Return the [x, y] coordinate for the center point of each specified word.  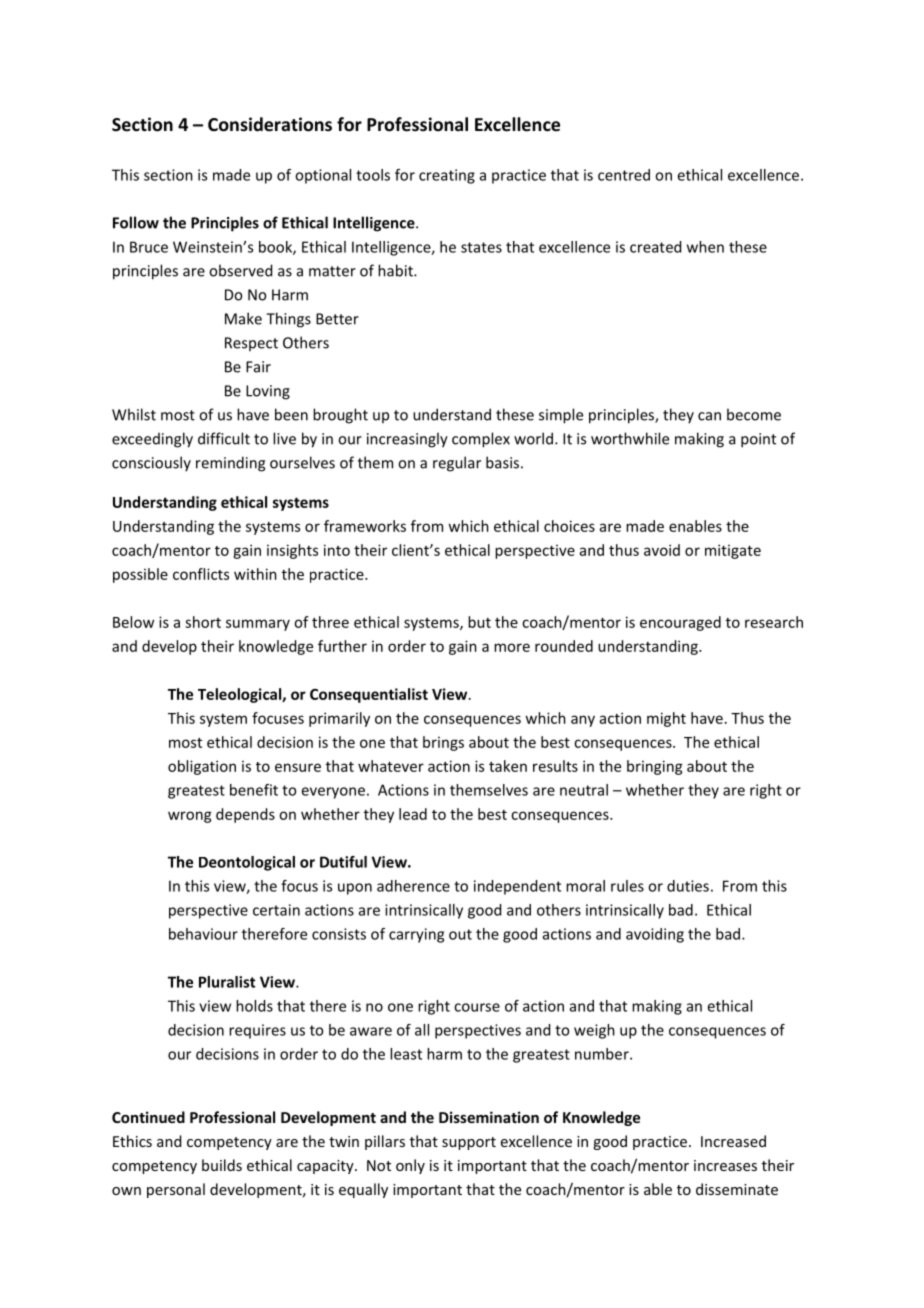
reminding [230, 464]
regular [457, 464]
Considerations [270, 124]
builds [222, 1165]
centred [624, 175]
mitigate [733, 551]
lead [413, 814]
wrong [190, 817]
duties [688, 886]
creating [447, 176]
